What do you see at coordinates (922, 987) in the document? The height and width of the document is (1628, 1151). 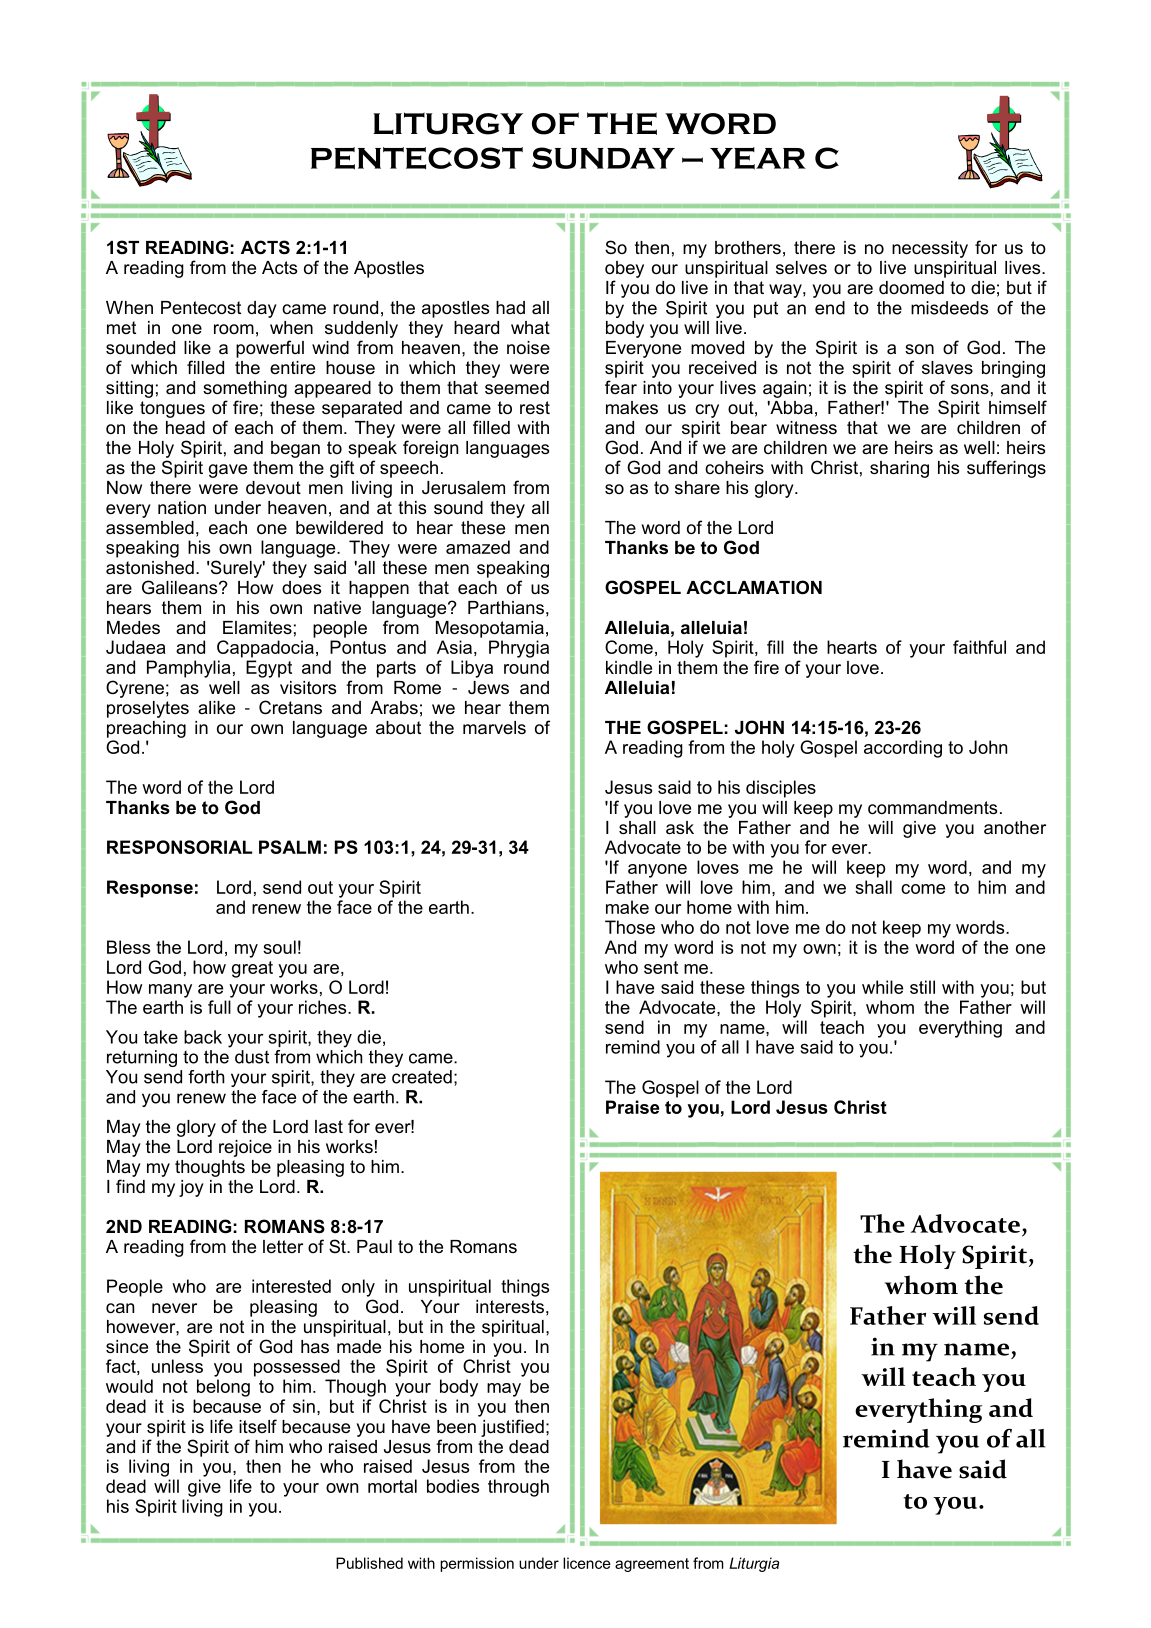 I see `still` at bounding box center [922, 987].
